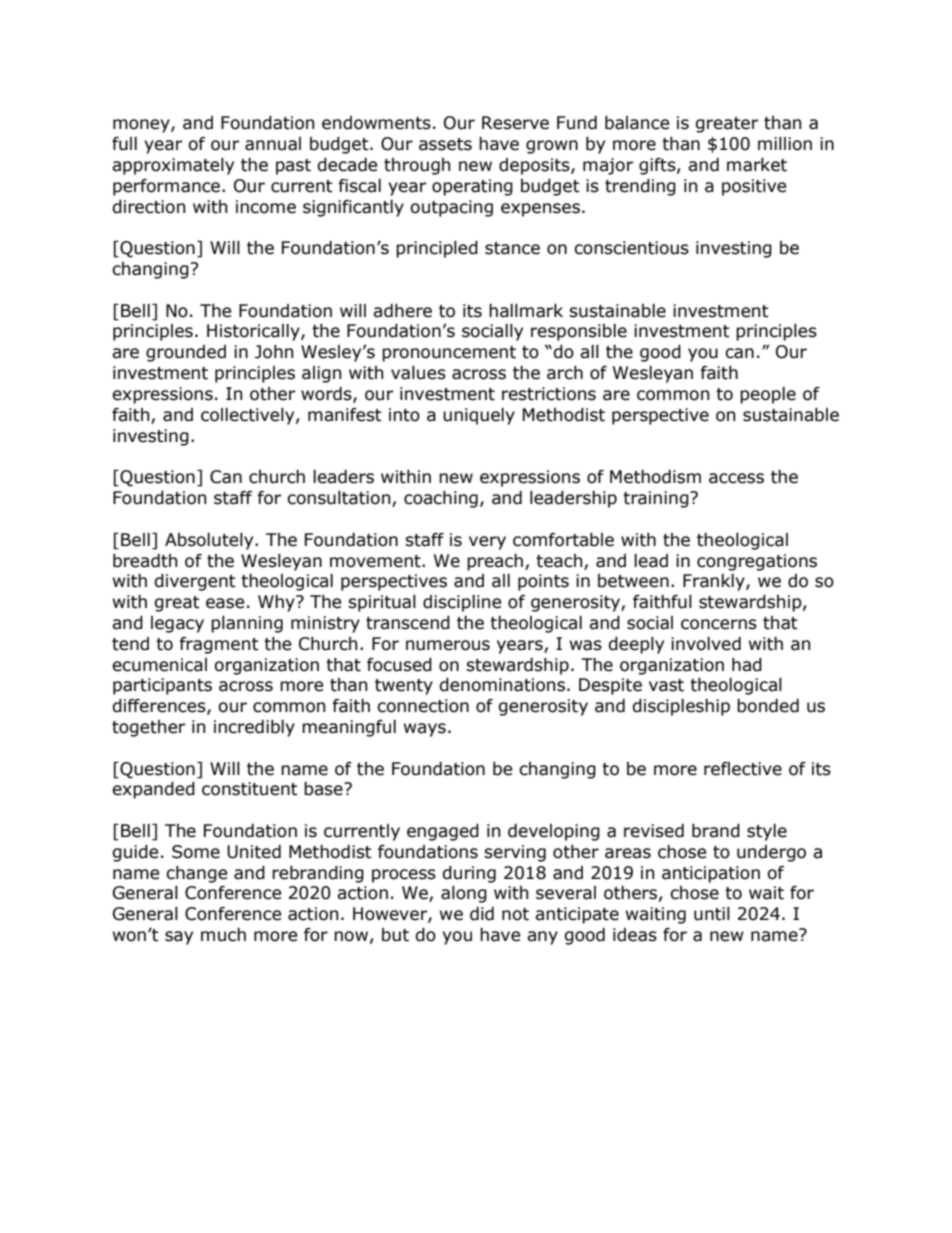 The image size is (952, 1233). Describe the element at coordinates (706, 644) in the page. I see `involved` at that location.
